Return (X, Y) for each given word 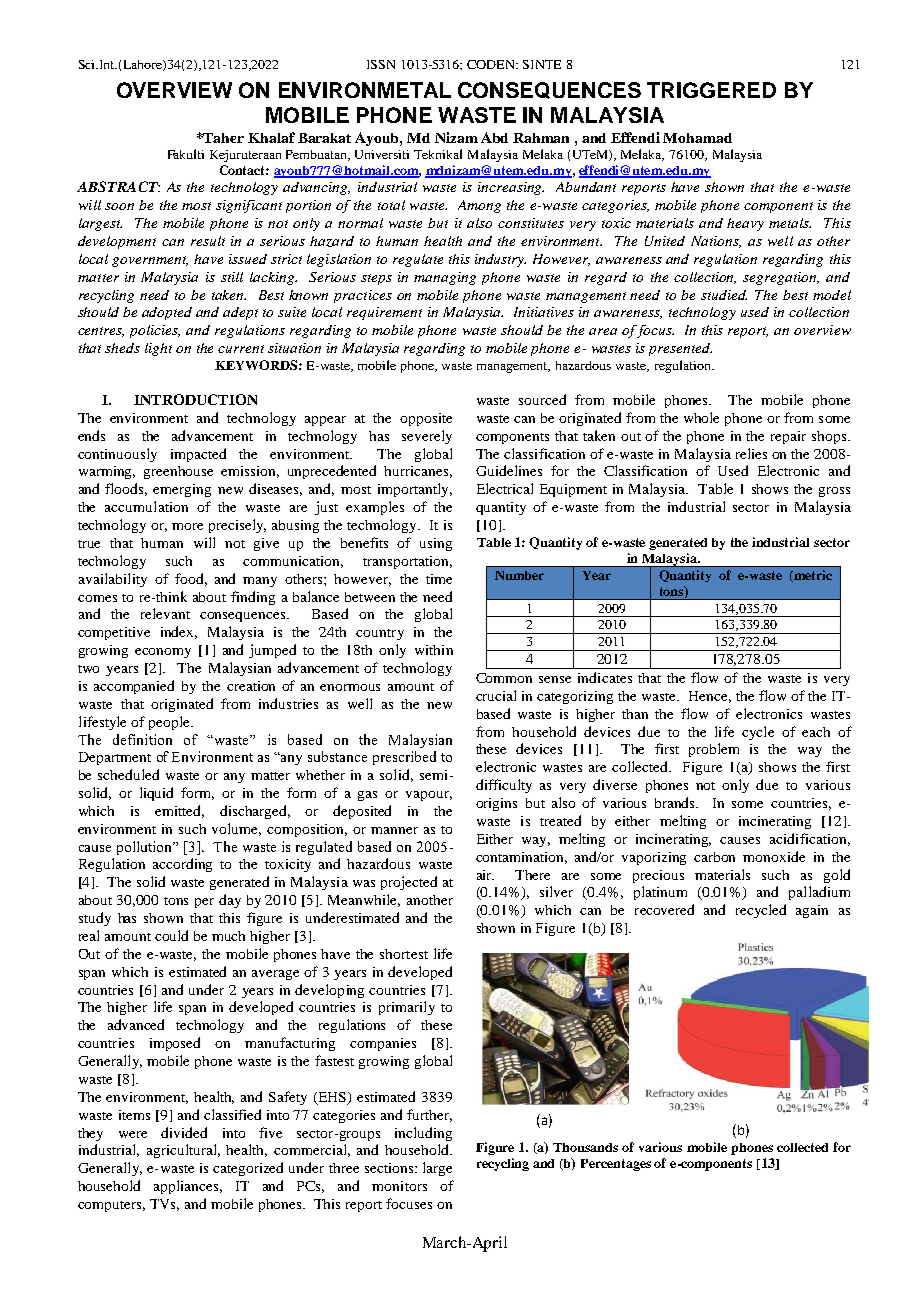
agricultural (183, 1151)
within (434, 650)
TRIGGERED (711, 90)
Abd (494, 137)
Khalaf (271, 137)
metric (812, 576)
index (179, 632)
